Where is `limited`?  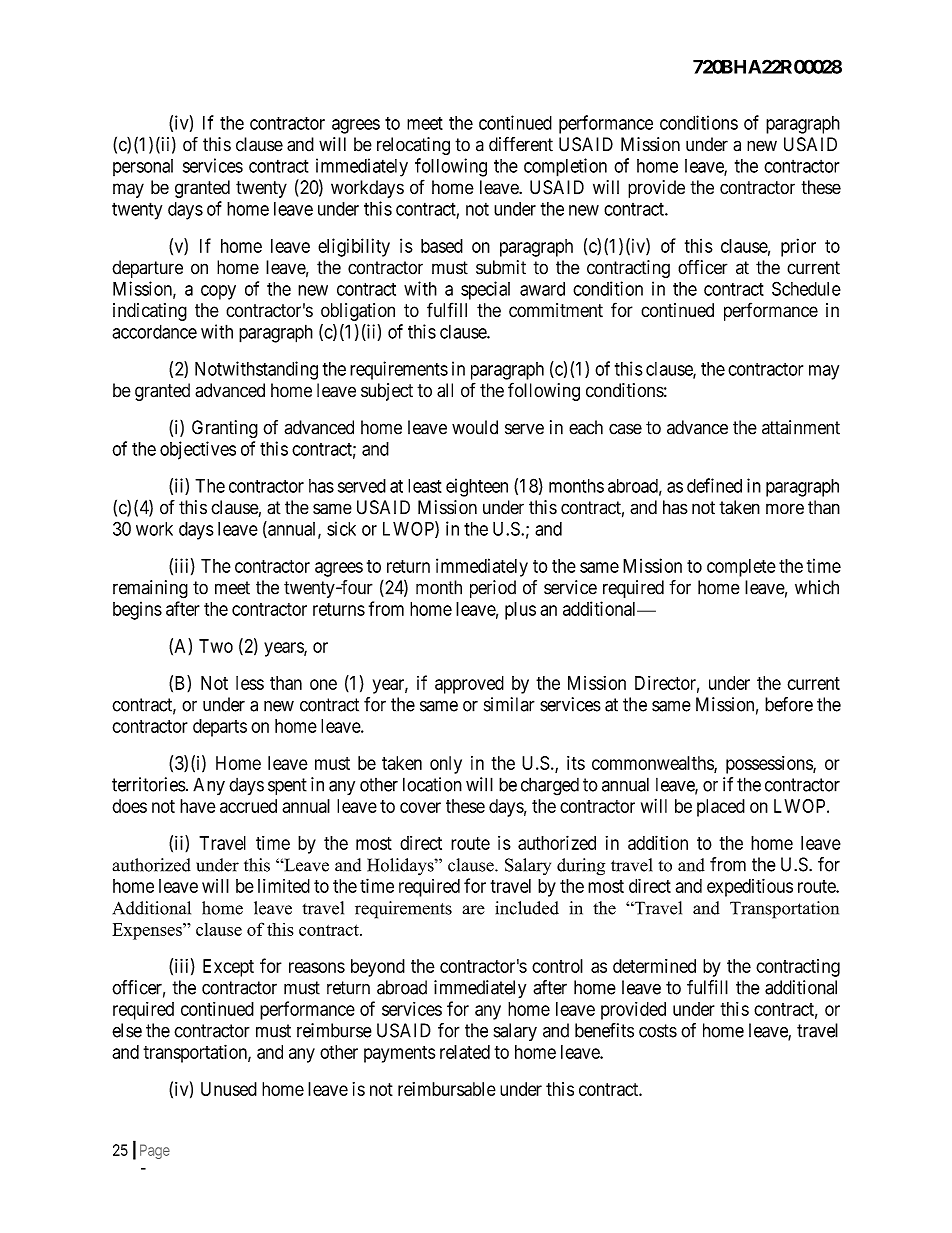 limited is located at coordinates (284, 886).
